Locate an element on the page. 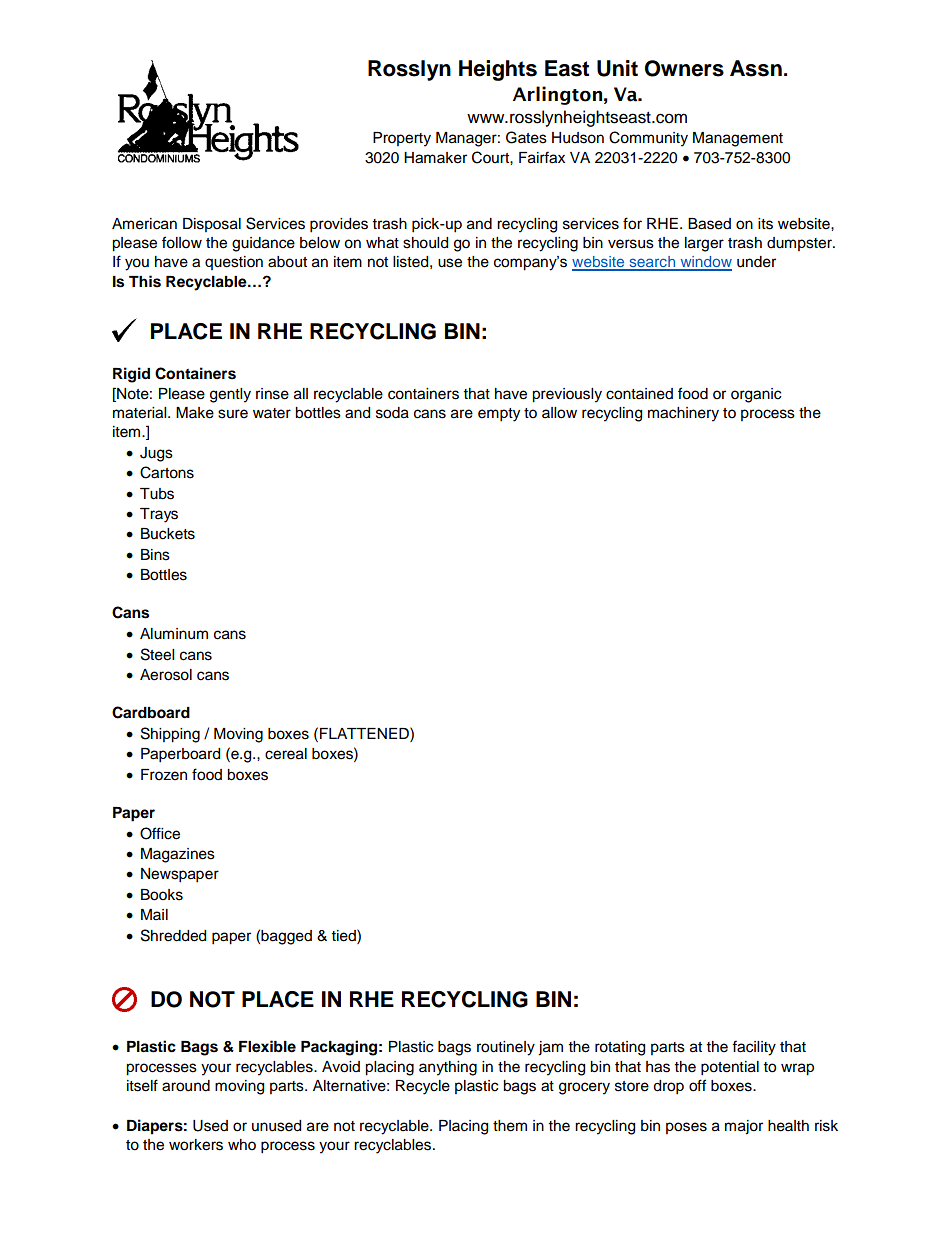  Gates is located at coordinates (526, 137).
